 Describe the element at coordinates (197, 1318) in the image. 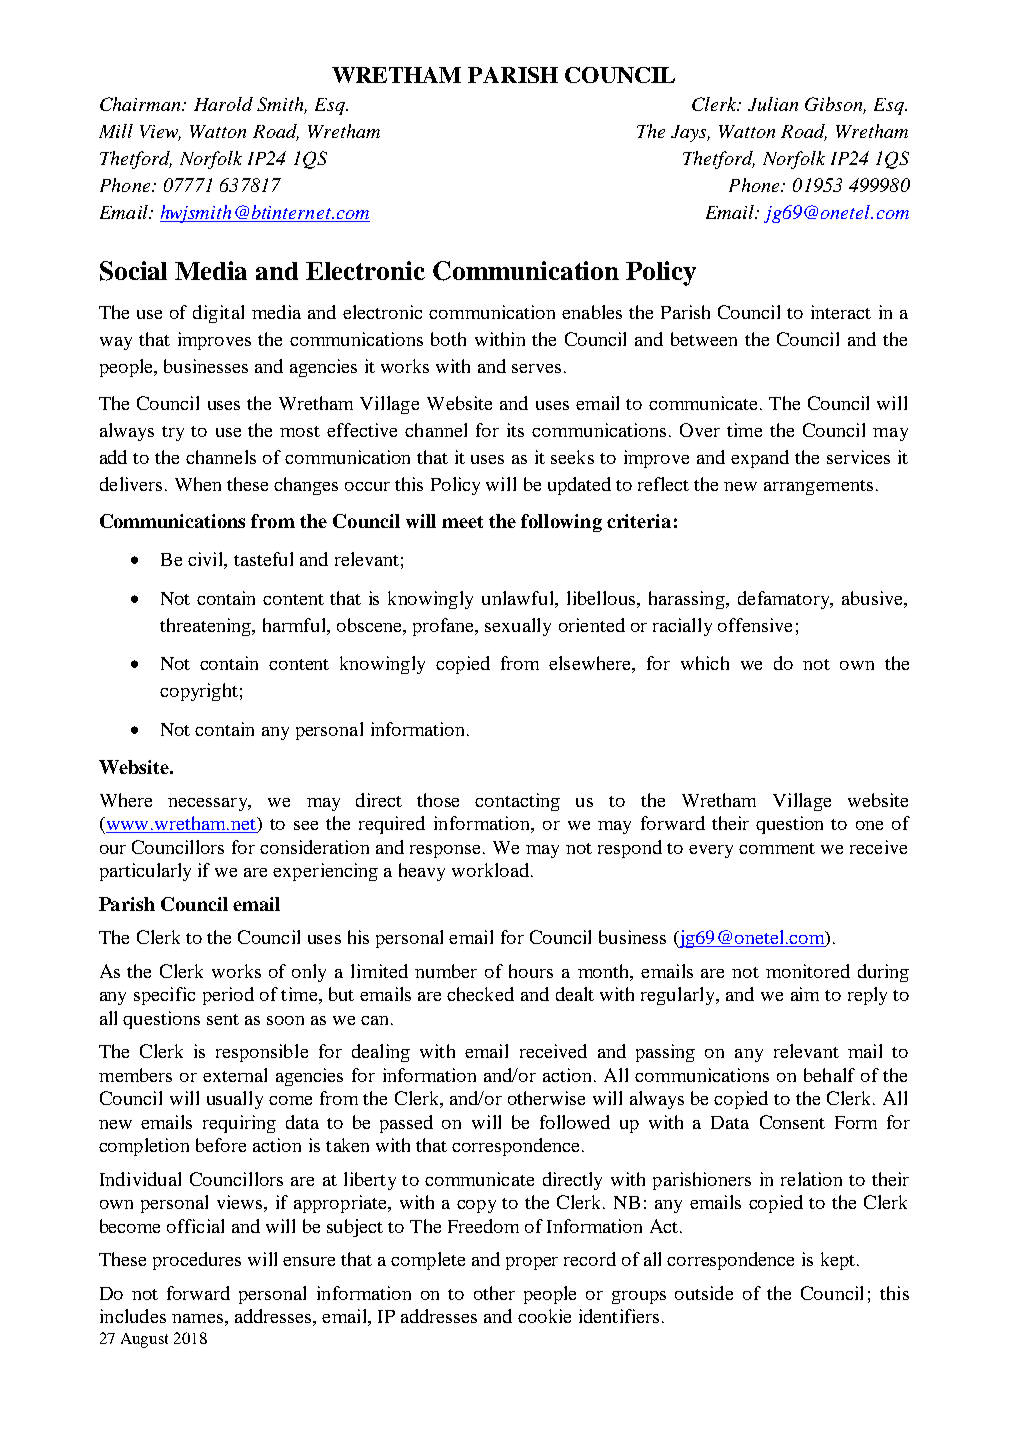

I see `names` at that location.
